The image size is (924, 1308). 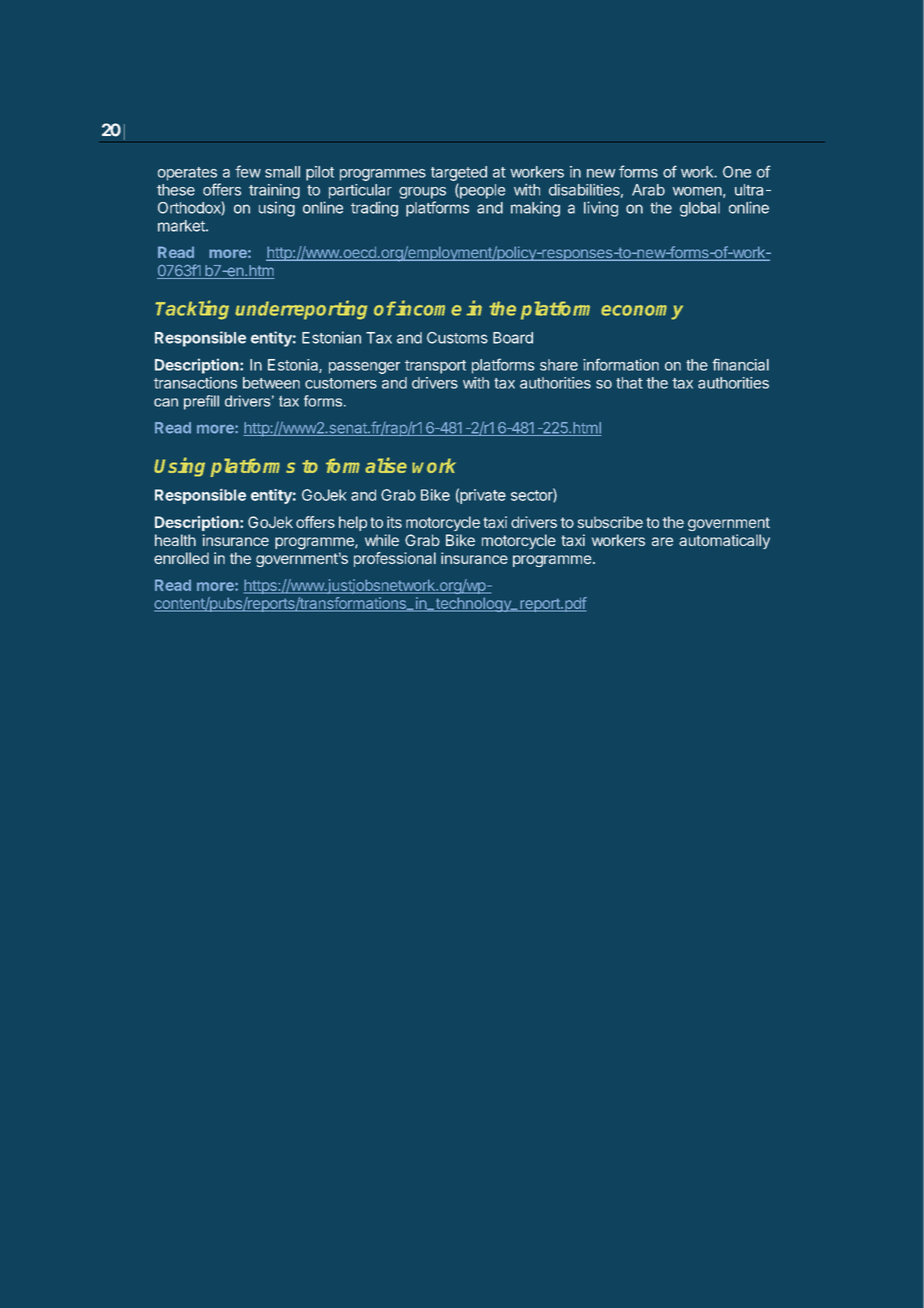 I want to click on enrolled, so click(x=181, y=558).
